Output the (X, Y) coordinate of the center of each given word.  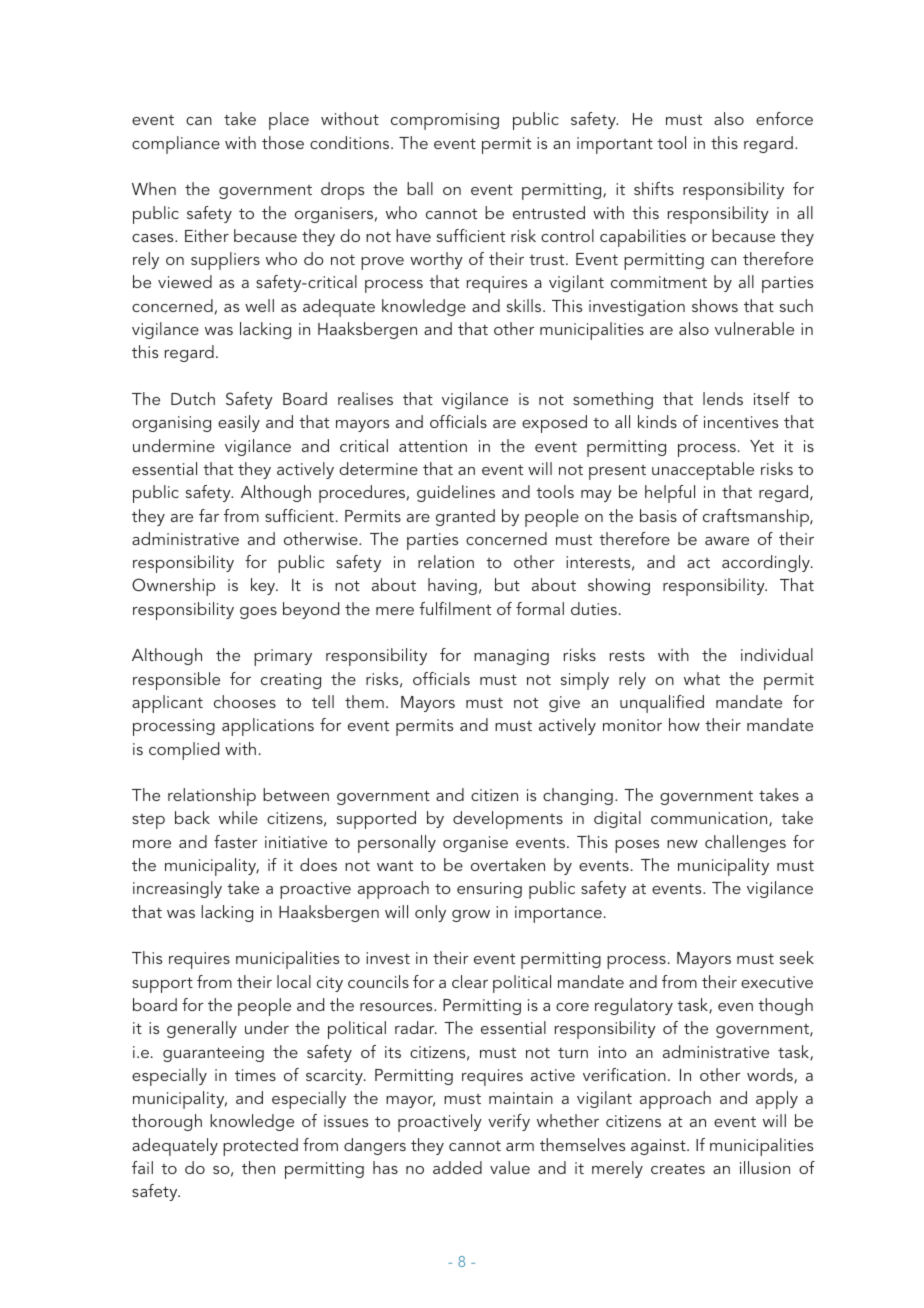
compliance (176, 145)
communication (710, 819)
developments (508, 820)
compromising (445, 121)
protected (260, 1147)
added (457, 1167)
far (209, 515)
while (238, 817)
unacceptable (703, 471)
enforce (784, 118)
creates (678, 1169)
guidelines (456, 493)
